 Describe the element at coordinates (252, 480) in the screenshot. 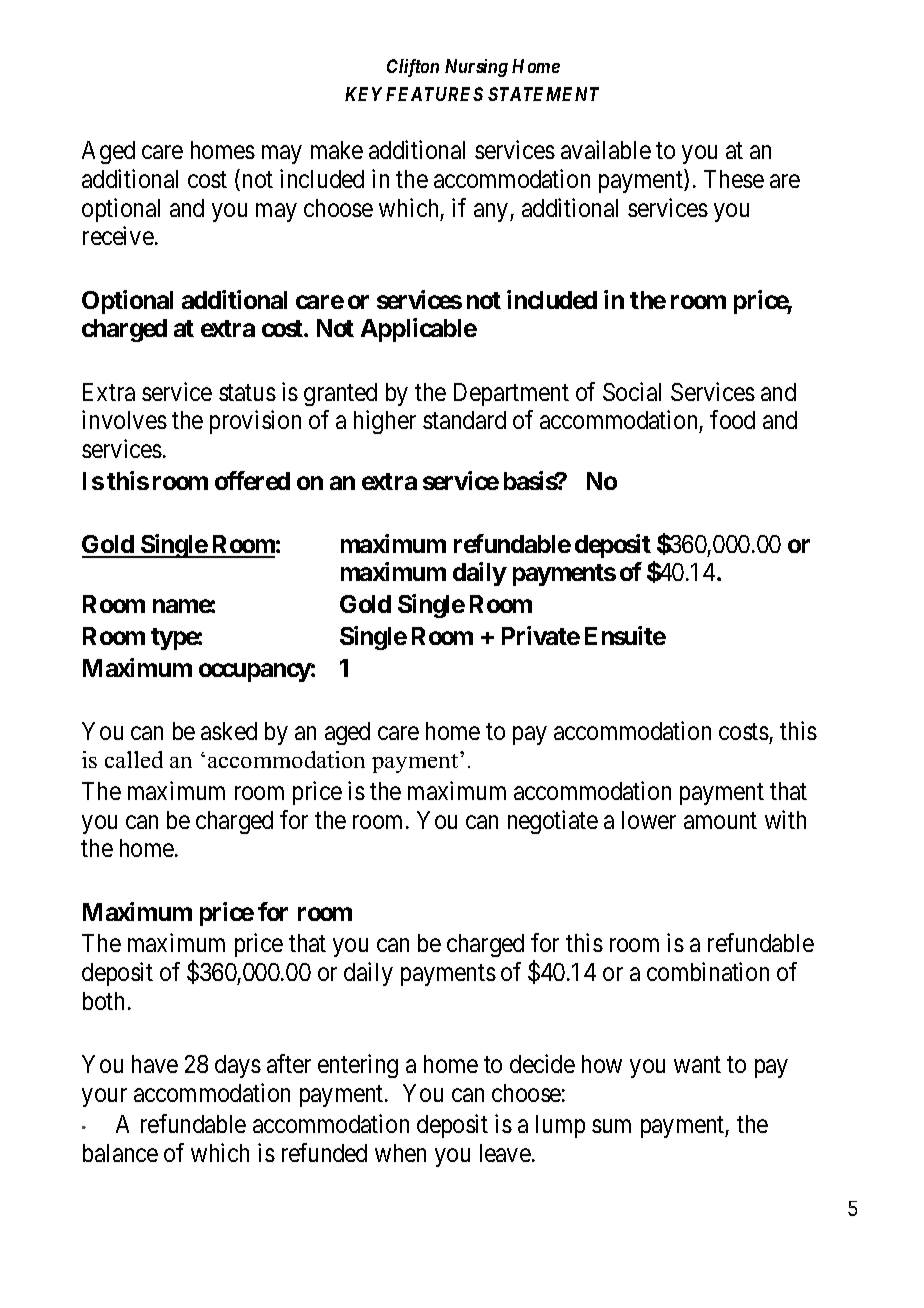

I see `offered` at that location.
